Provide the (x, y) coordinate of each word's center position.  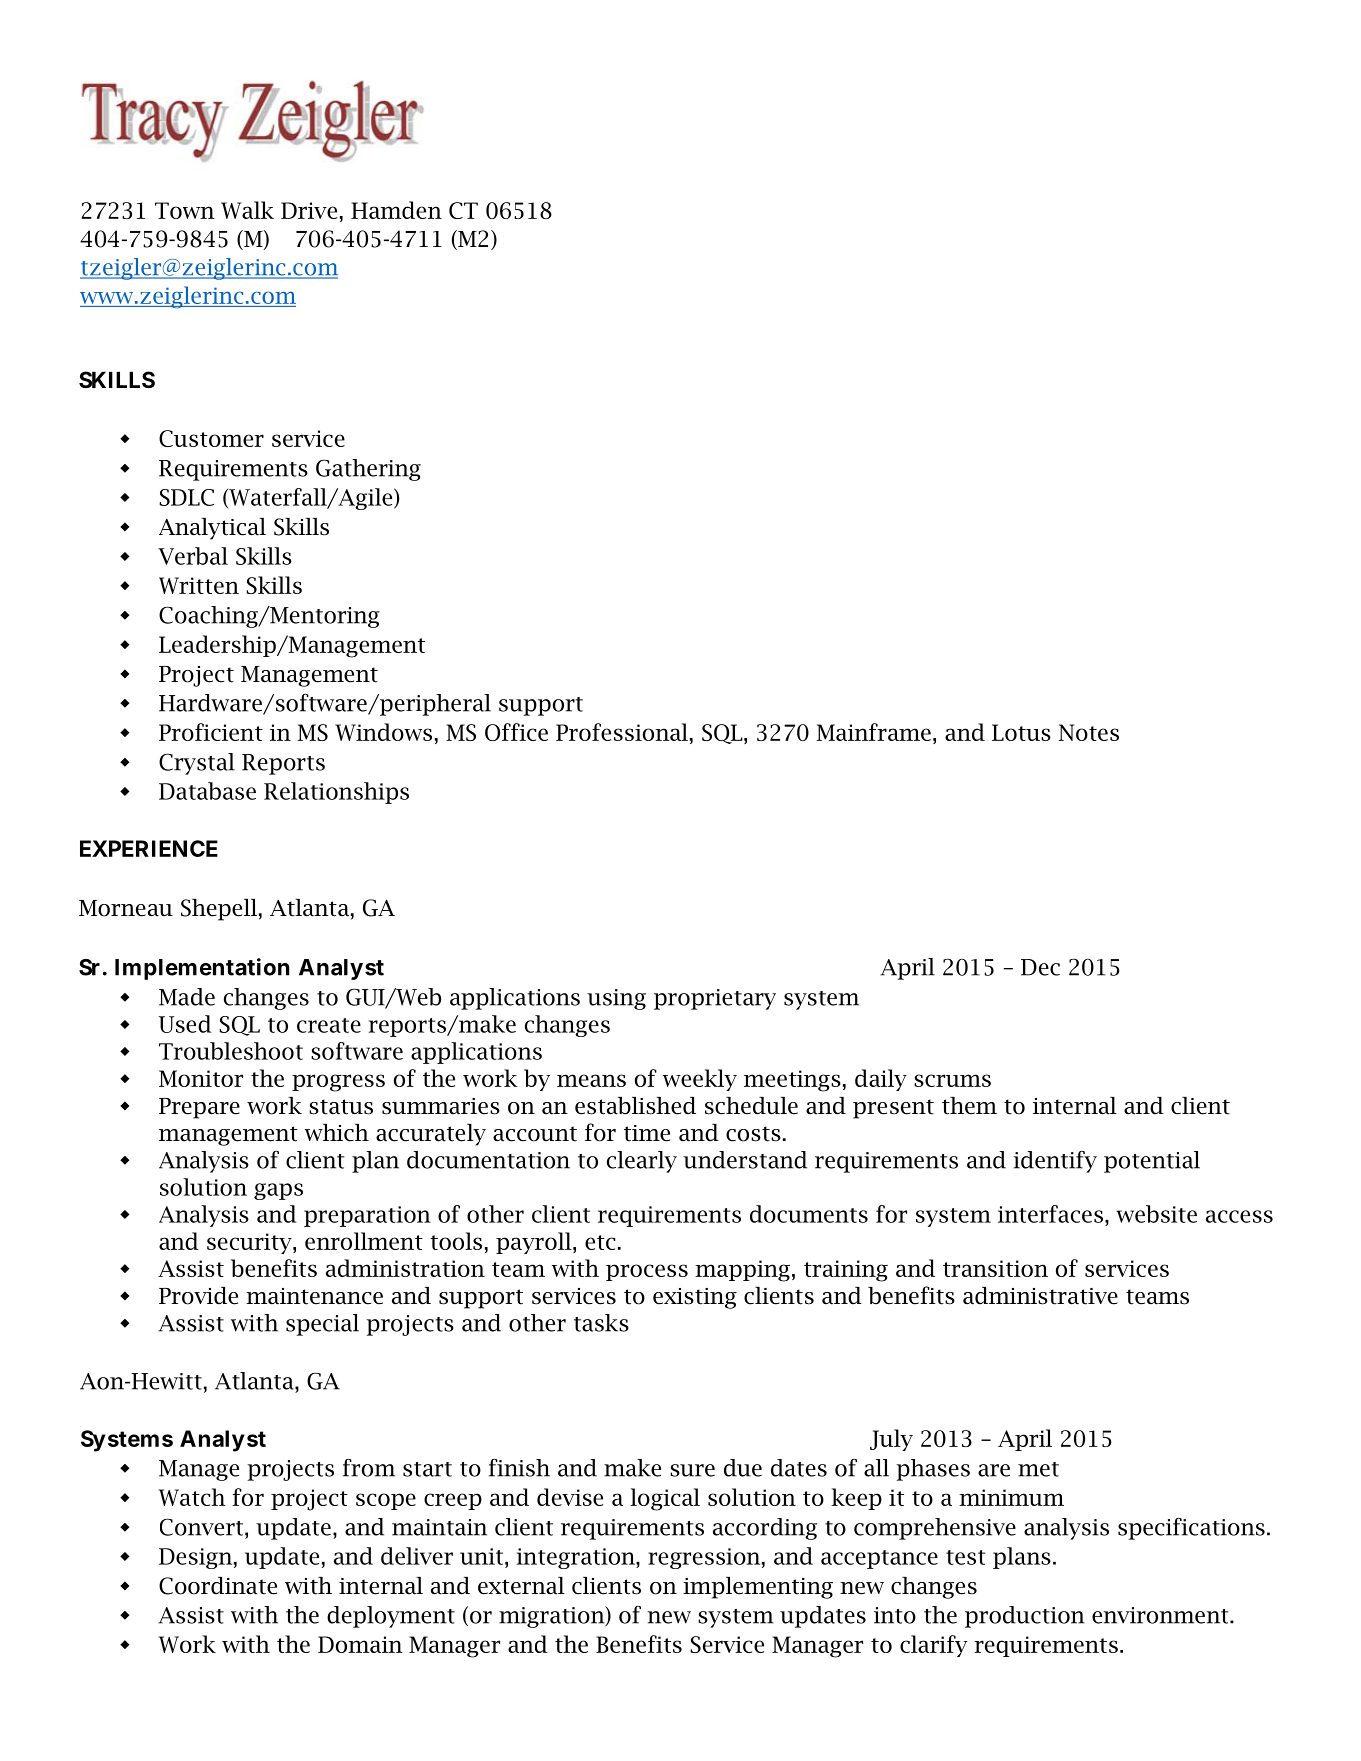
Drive (309, 210)
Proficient (211, 732)
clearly (642, 1162)
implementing (758, 1588)
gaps (278, 1191)
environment (1161, 1615)
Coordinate (218, 1586)
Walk (247, 210)
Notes (1089, 732)
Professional (622, 732)
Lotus (1021, 732)
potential (1152, 1162)
